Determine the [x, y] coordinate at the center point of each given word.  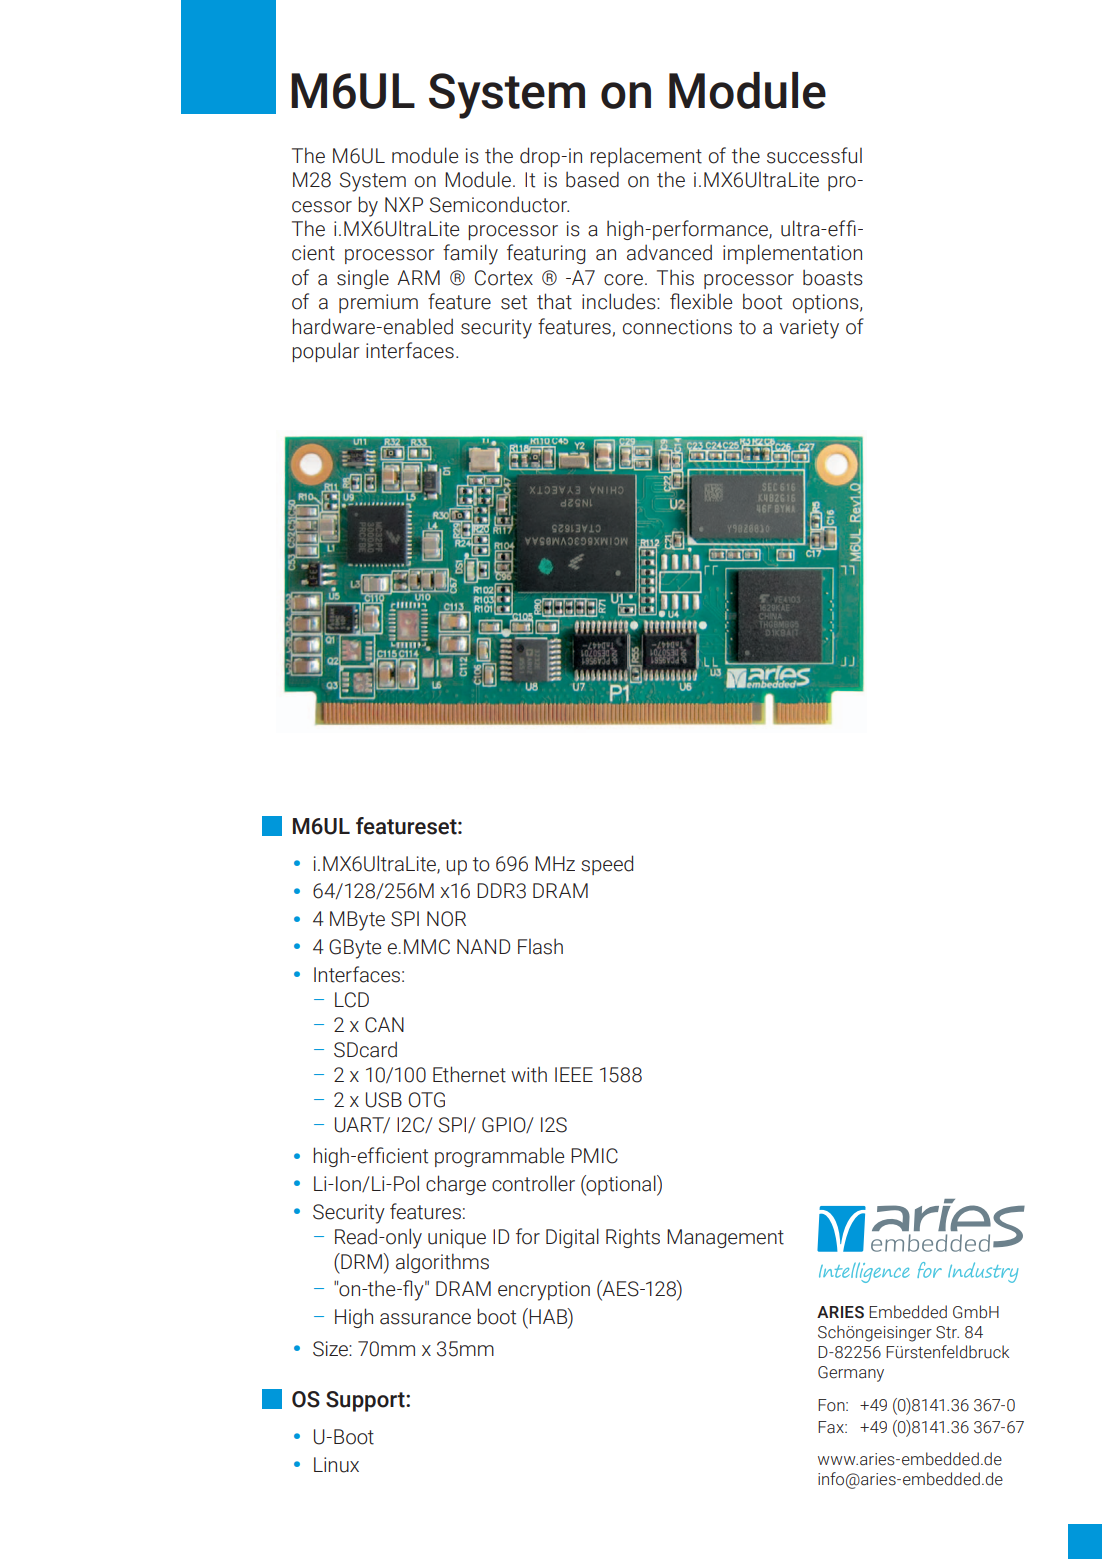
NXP [404, 204]
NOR [446, 919]
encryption [544, 1291]
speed [607, 865]
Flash [540, 946]
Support [366, 1401]
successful [814, 155]
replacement [646, 157]
